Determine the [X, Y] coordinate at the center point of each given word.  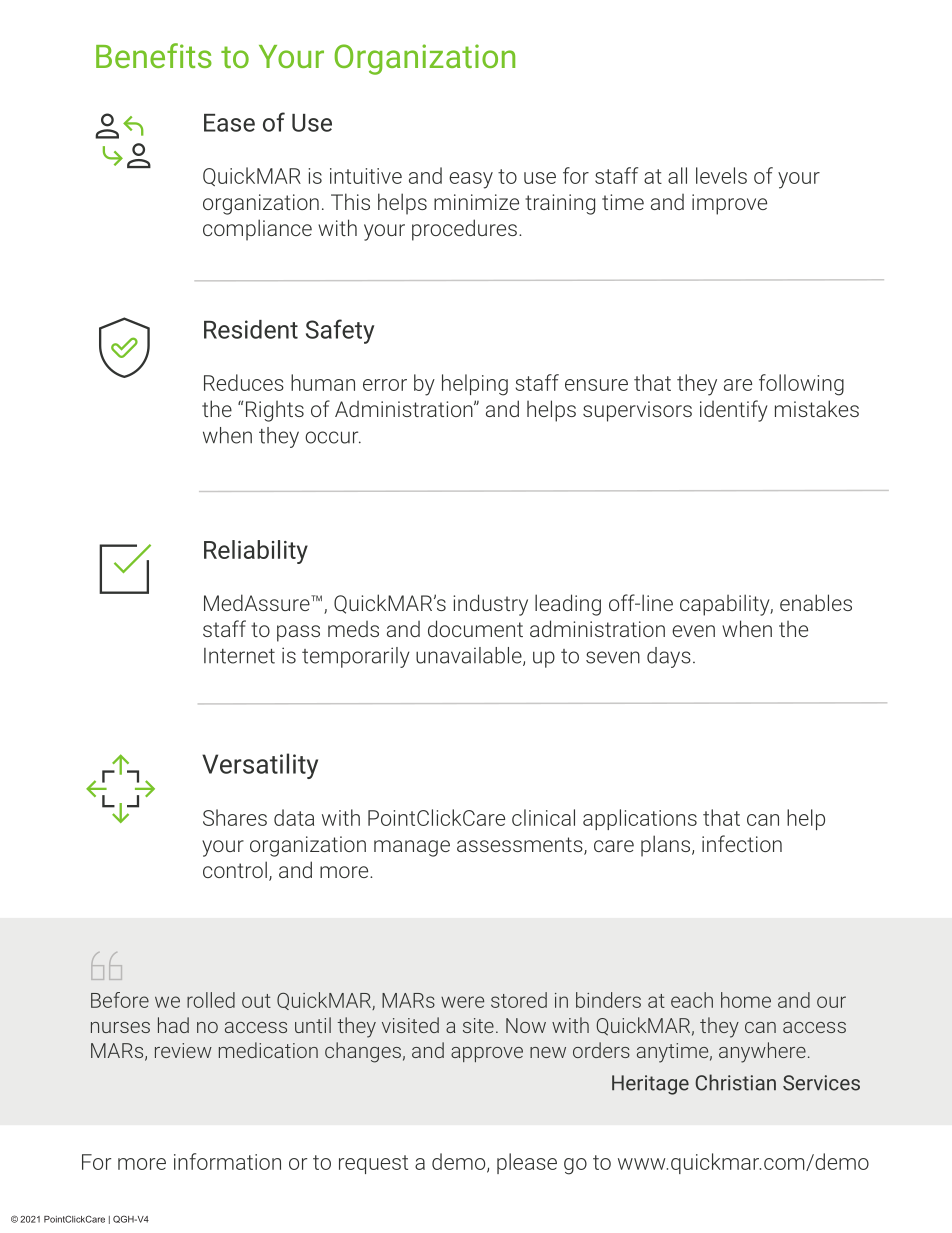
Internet [239, 656]
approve [487, 1054]
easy [471, 180]
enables [816, 602]
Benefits [154, 55]
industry [490, 605]
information [227, 1161]
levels [721, 175]
